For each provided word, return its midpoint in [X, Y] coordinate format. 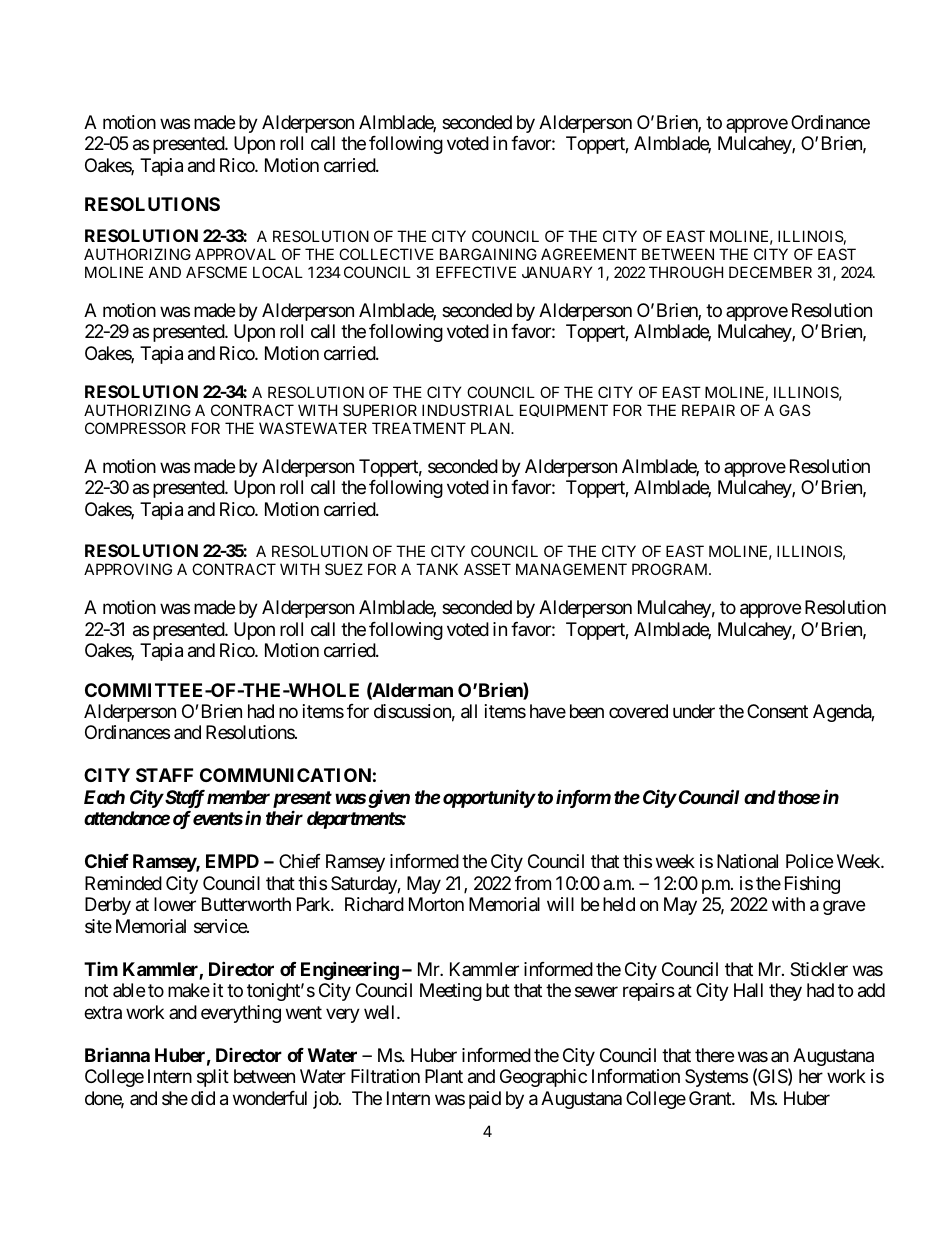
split [213, 1078]
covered [638, 711]
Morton [436, 904]
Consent [777, 711]
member [238, 797]
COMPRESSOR [135, 428]
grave [844, 908]
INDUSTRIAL [468, 410]
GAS [795, 410]
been [587, 711]
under [694, 711]
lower [175, 904]
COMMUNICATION [285, 775]
